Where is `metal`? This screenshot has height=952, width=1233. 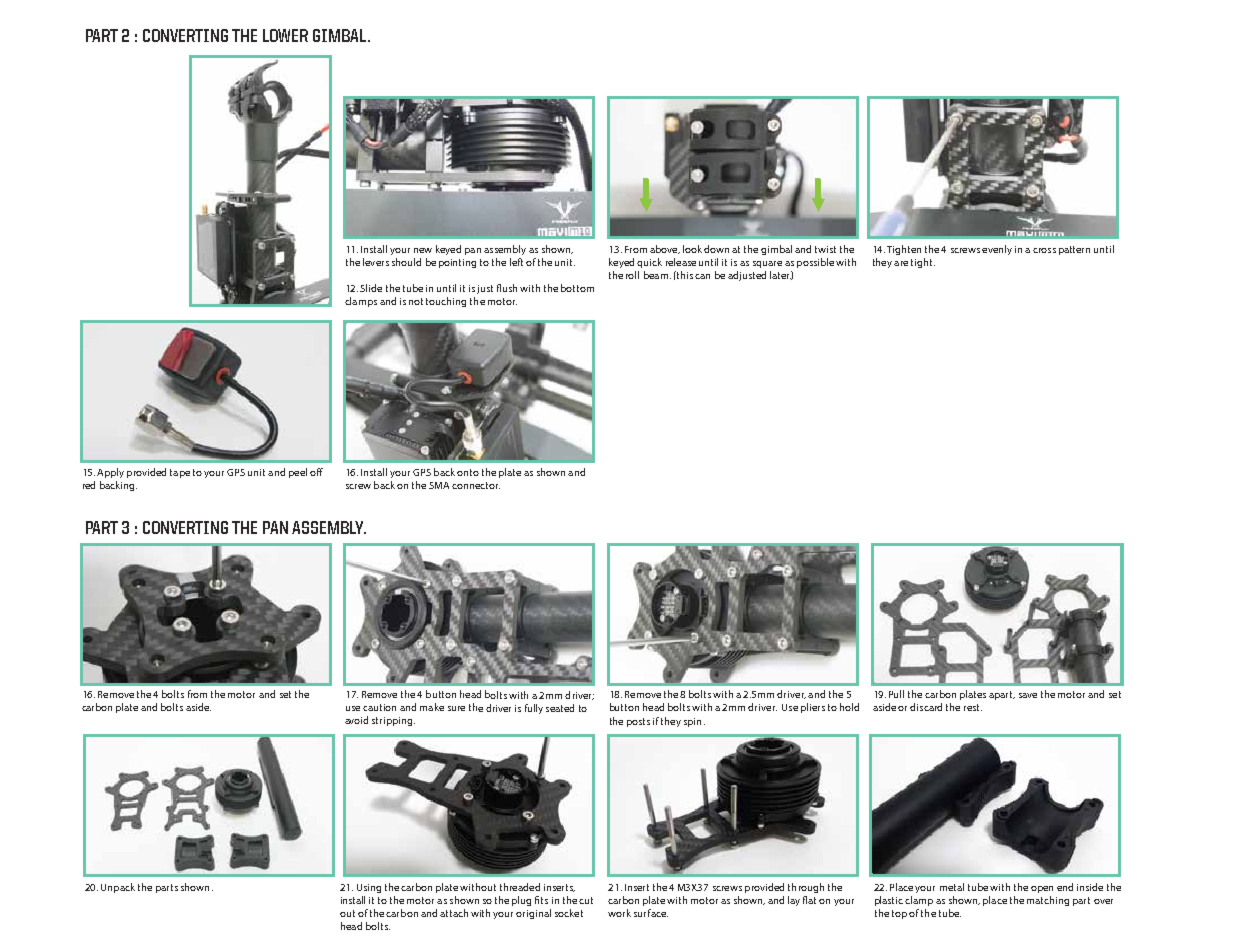 metal is located at coordinates (952, 887).
